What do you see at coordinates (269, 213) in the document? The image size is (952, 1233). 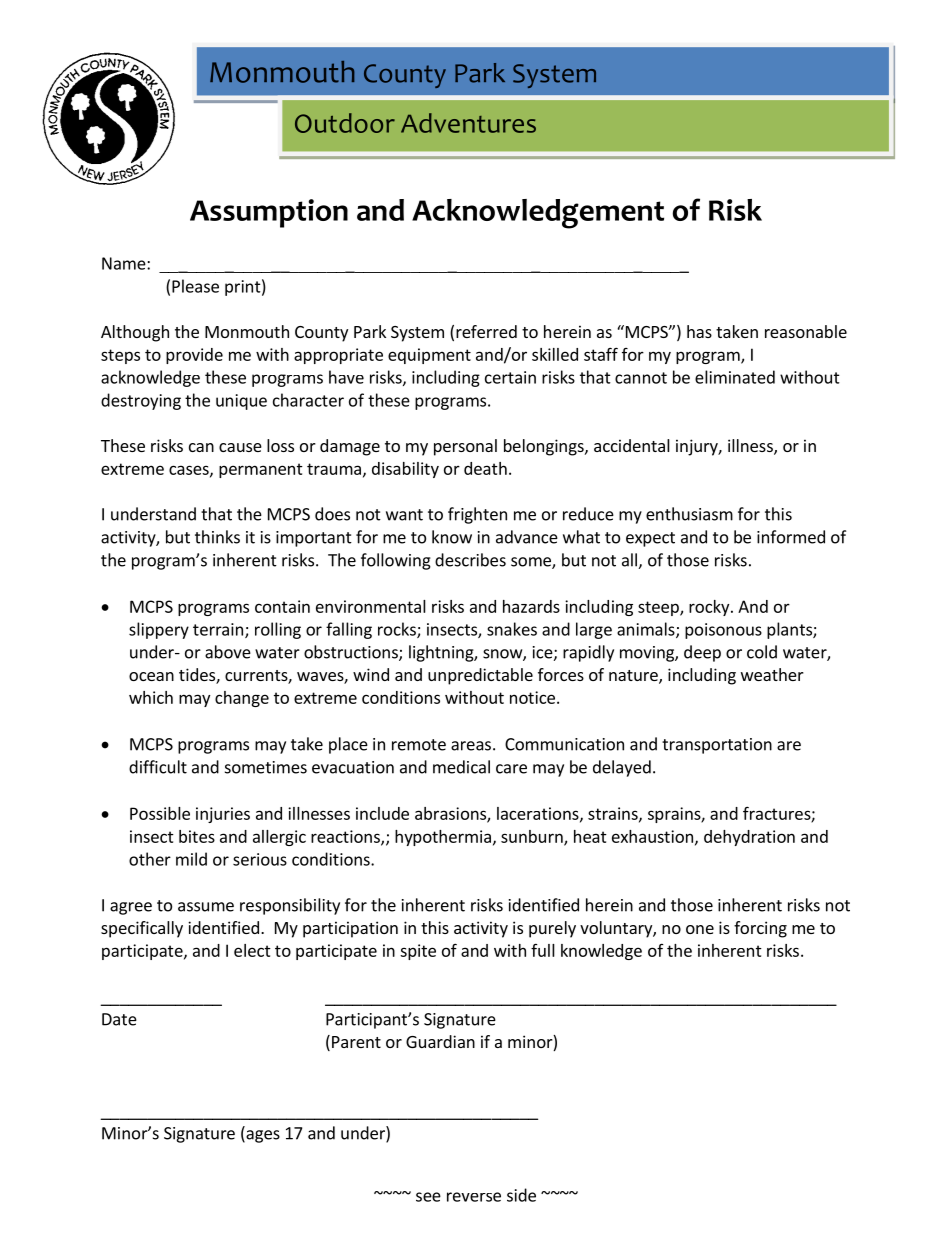 I see `Assumption` at bounding box center [269, 213].
